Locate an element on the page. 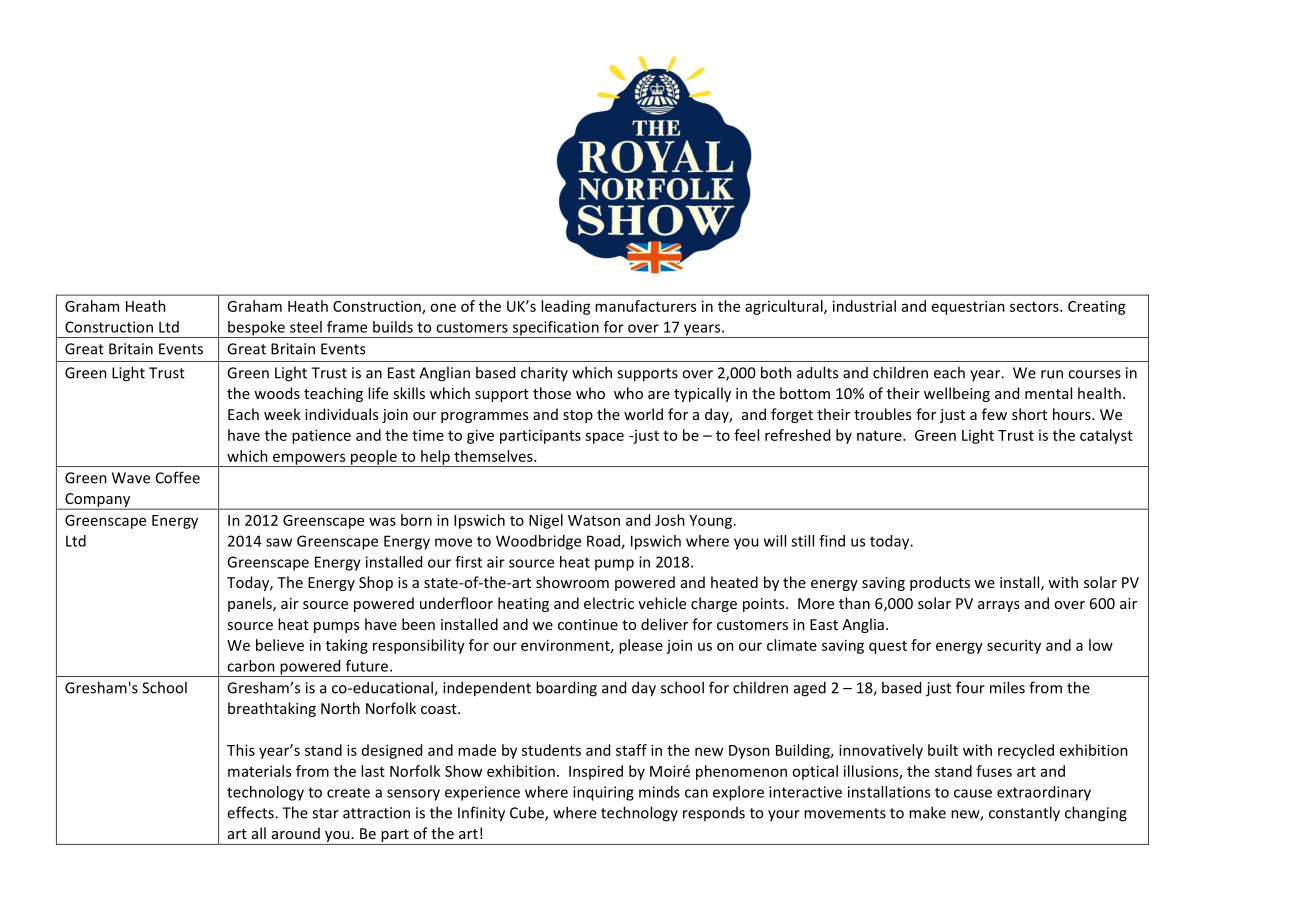  Woodbridge is located at coordinates (538, 542).
